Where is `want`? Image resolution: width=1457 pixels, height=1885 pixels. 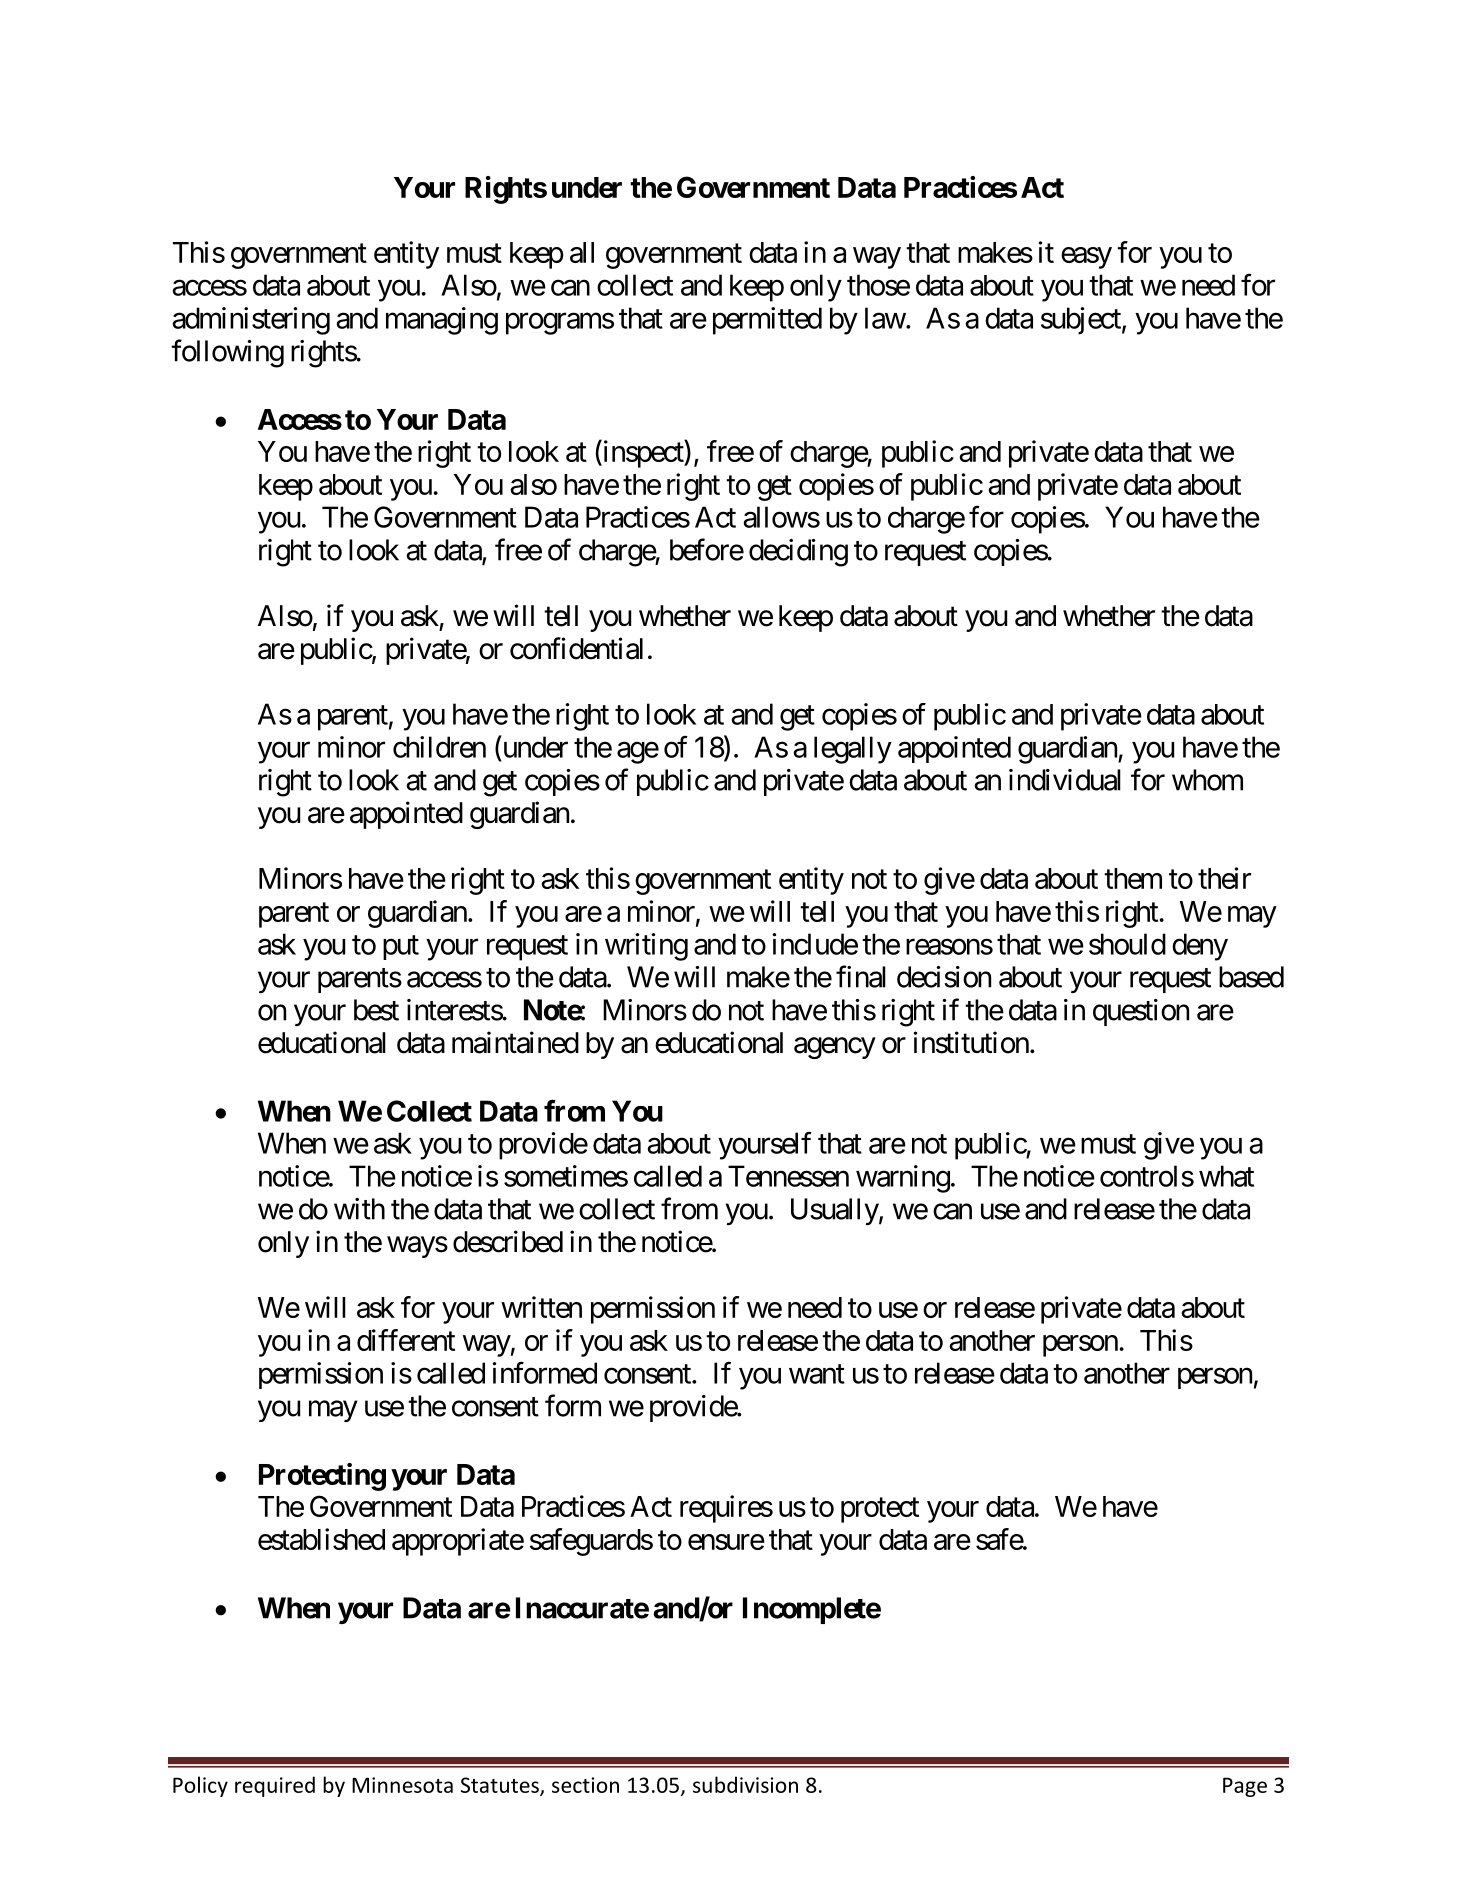
want is located at coordinates (817, 1374).
